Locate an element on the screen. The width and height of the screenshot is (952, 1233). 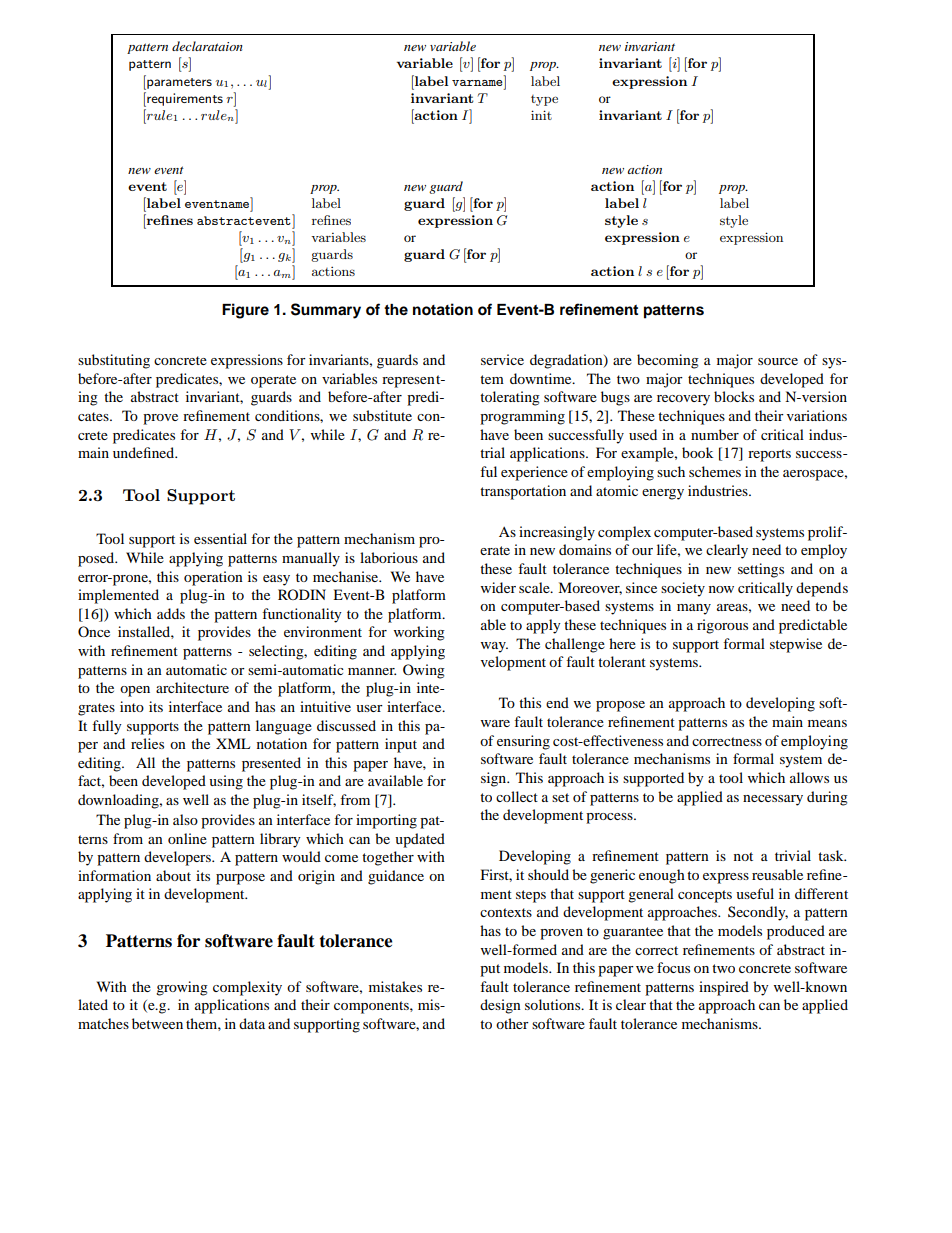
source is located at coordinates (778, 361).
